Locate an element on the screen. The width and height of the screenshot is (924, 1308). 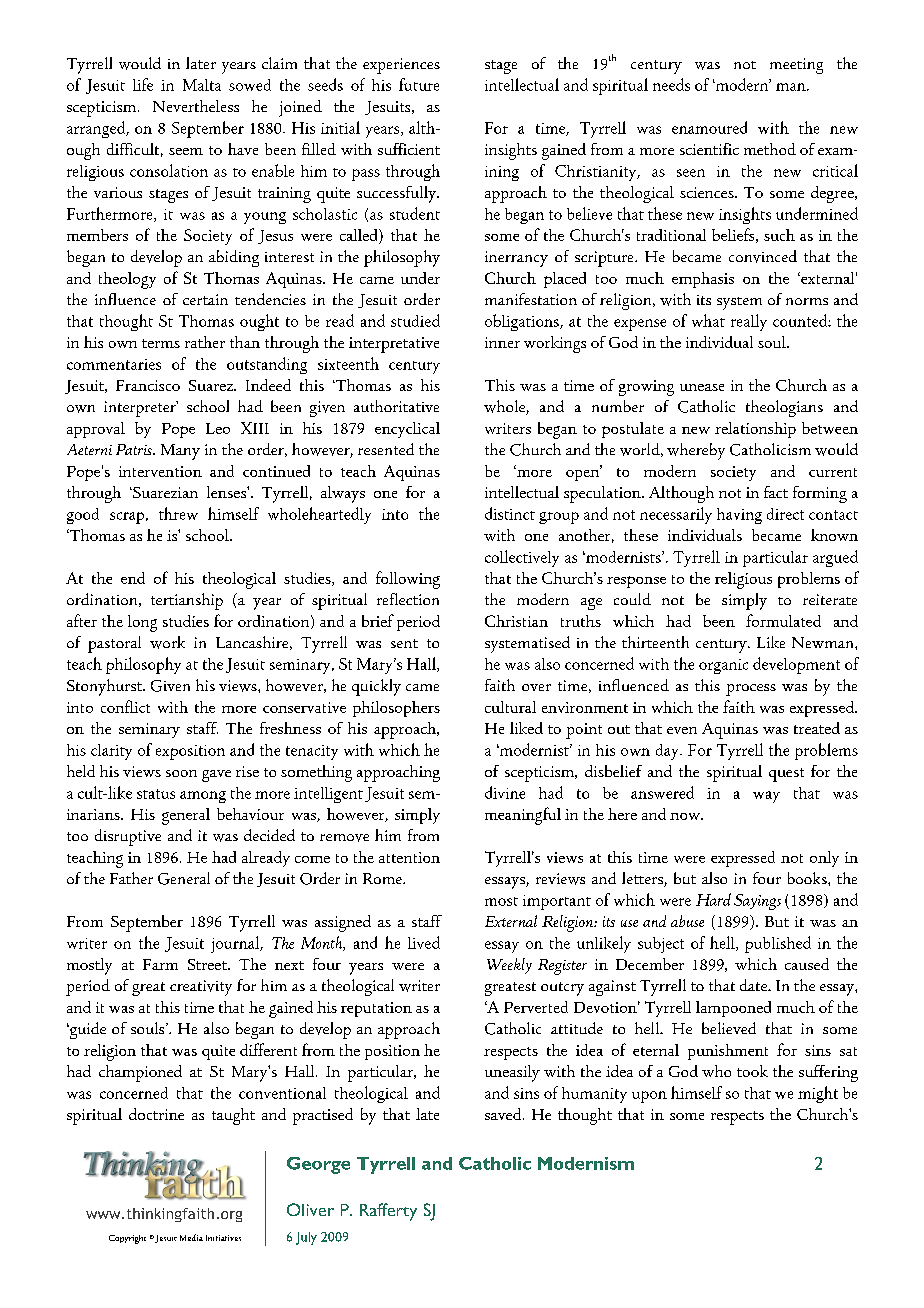
meeting is located at coordinates (796, 66).
